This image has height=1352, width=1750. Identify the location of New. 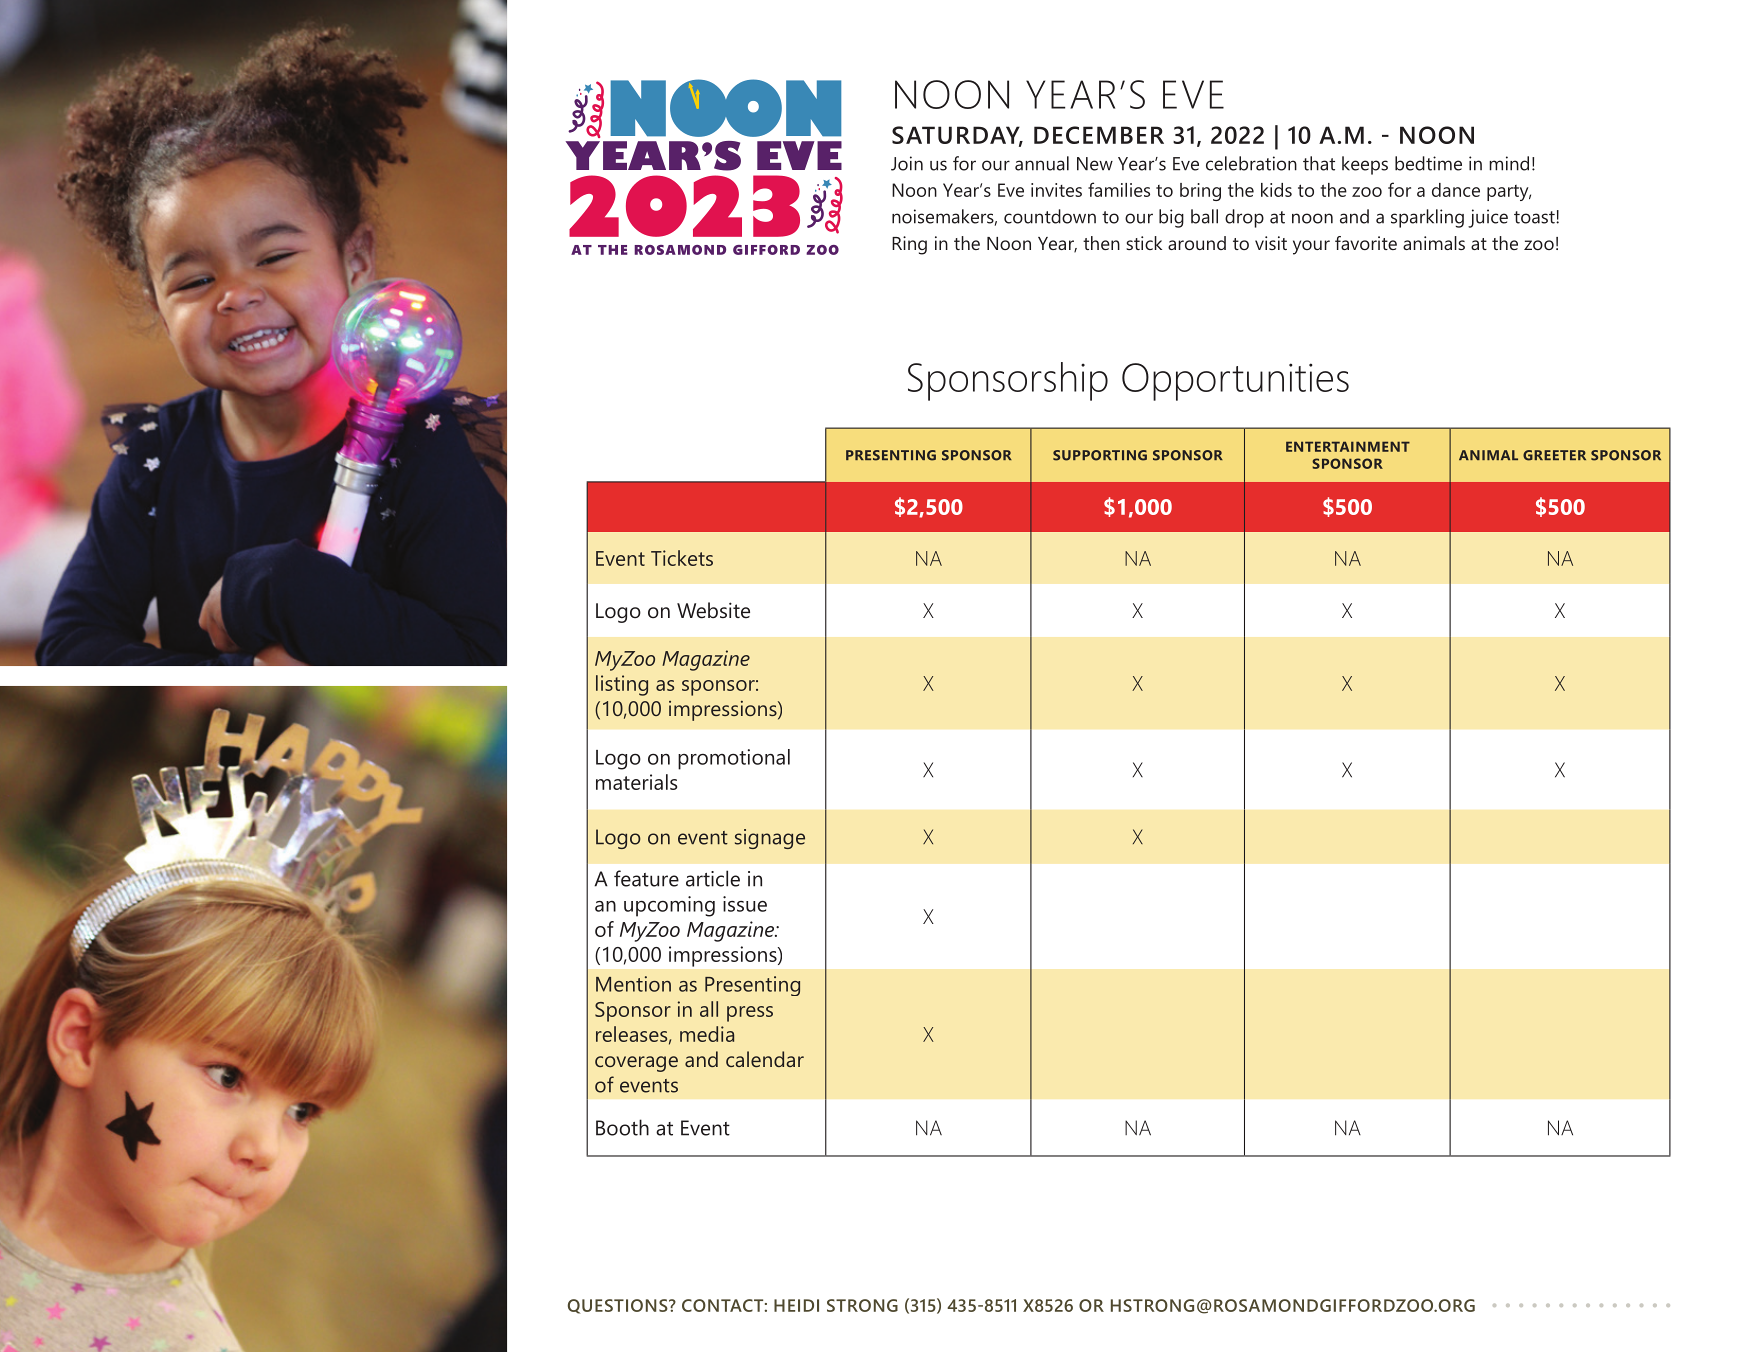
(1095, 164).
